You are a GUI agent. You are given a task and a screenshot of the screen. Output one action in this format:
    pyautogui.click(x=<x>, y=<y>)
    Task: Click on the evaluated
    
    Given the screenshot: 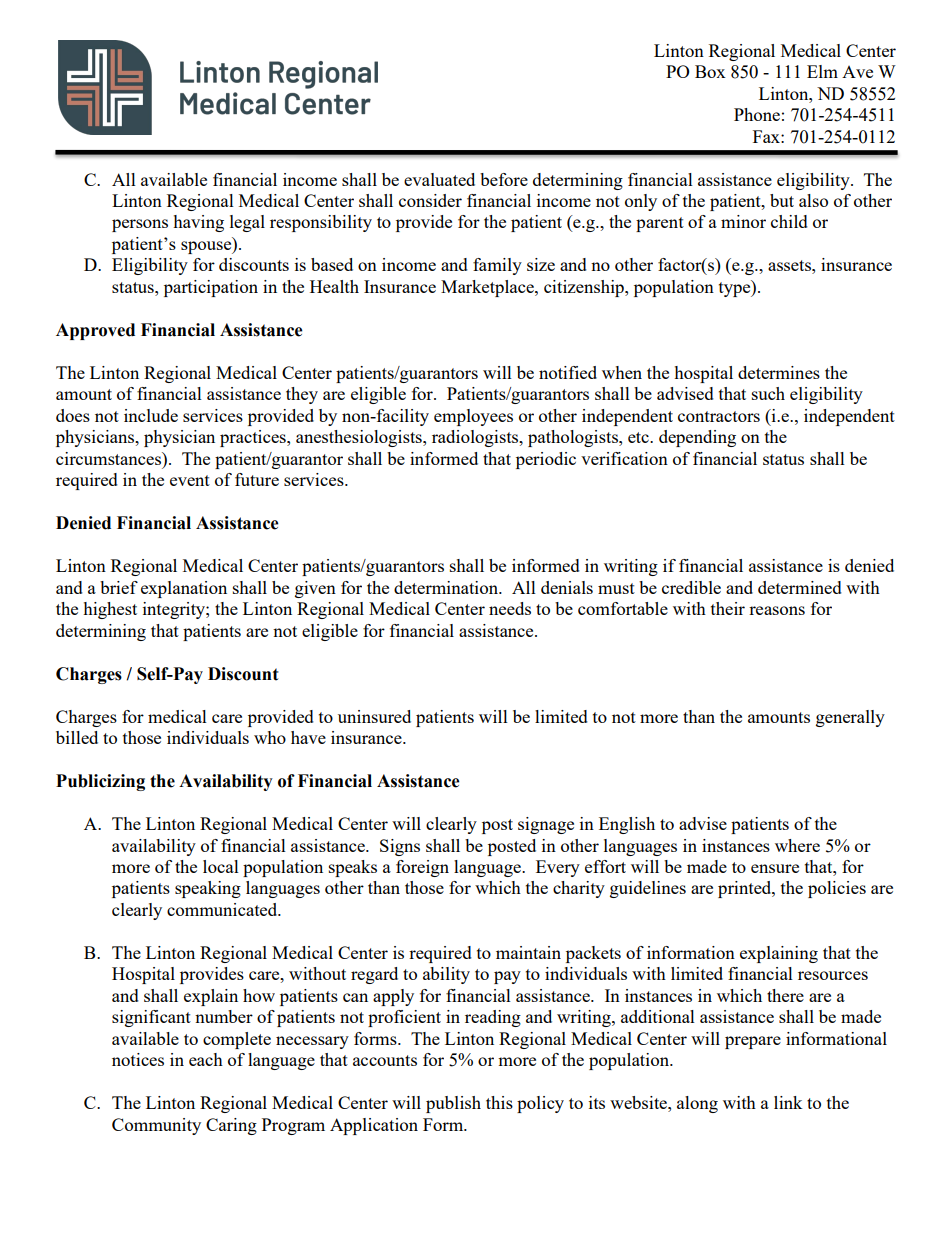 What is the action you would take?
    pyautogui.click(x=439, y=179)
